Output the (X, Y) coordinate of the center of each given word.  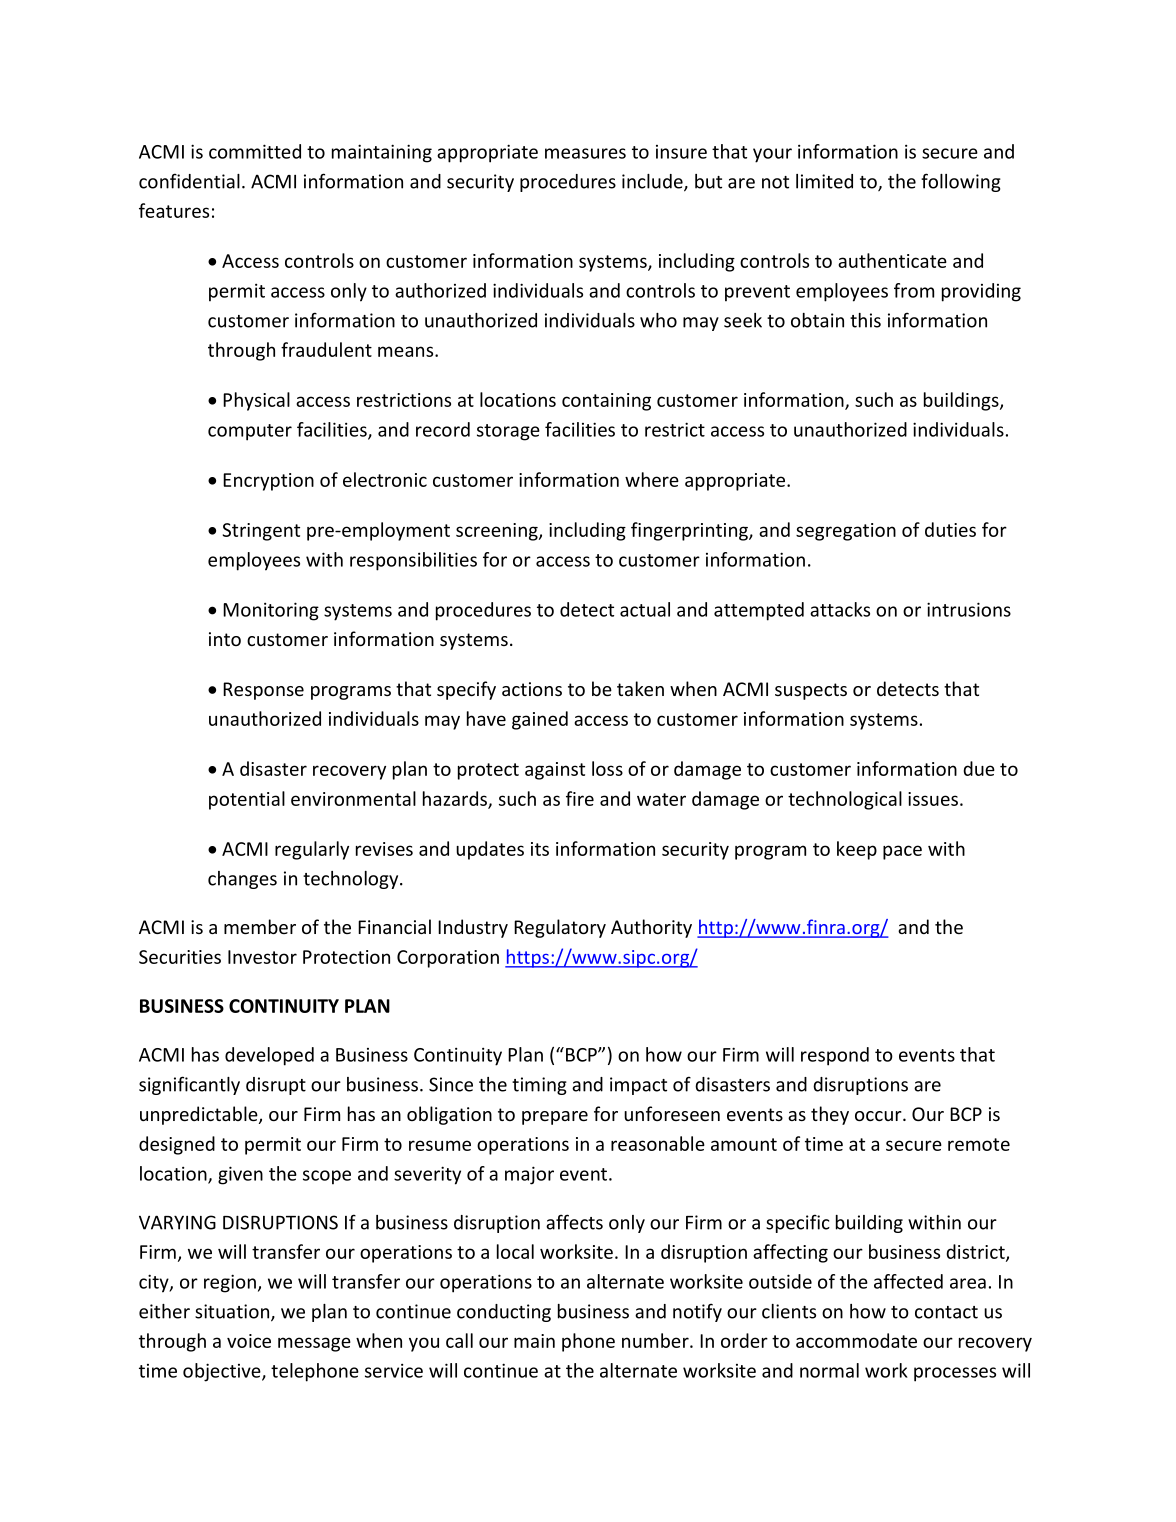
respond (835, 1056)
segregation (846, 532)
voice (249, 1341)
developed (269, 1056)
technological (845, 800)
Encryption (268, 482)
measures (585, 153)
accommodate (856, 1340)
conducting (504, 1313)
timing (539, 1086)
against (555, 771)
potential (247, 800)
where (652, 479)
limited (824, 181)
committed (255, 151)
